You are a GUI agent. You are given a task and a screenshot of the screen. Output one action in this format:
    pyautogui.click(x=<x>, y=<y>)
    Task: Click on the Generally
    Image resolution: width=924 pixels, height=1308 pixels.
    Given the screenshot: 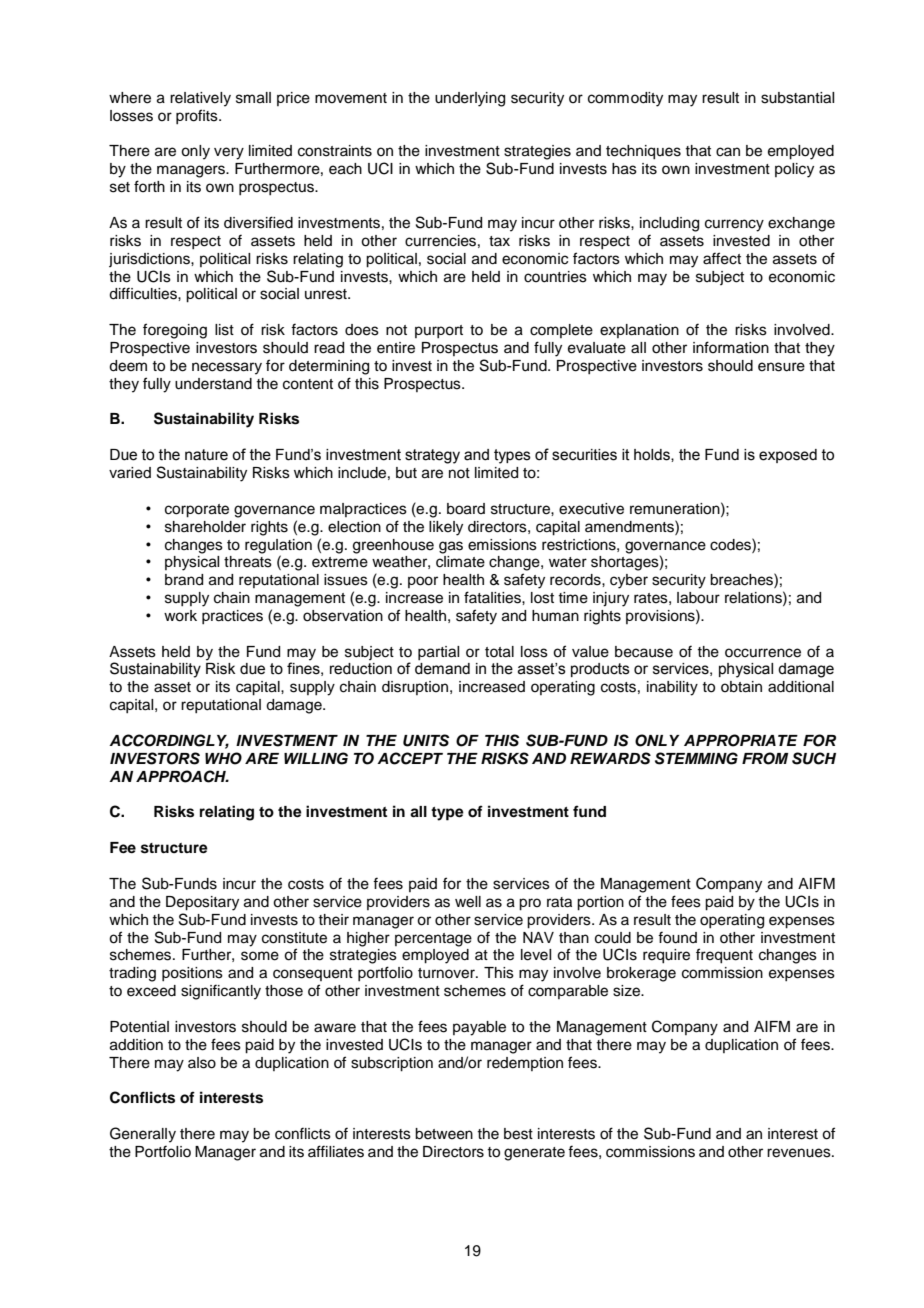 What is the action you would take?
    pyautogui.click(x=143, y=1135)
